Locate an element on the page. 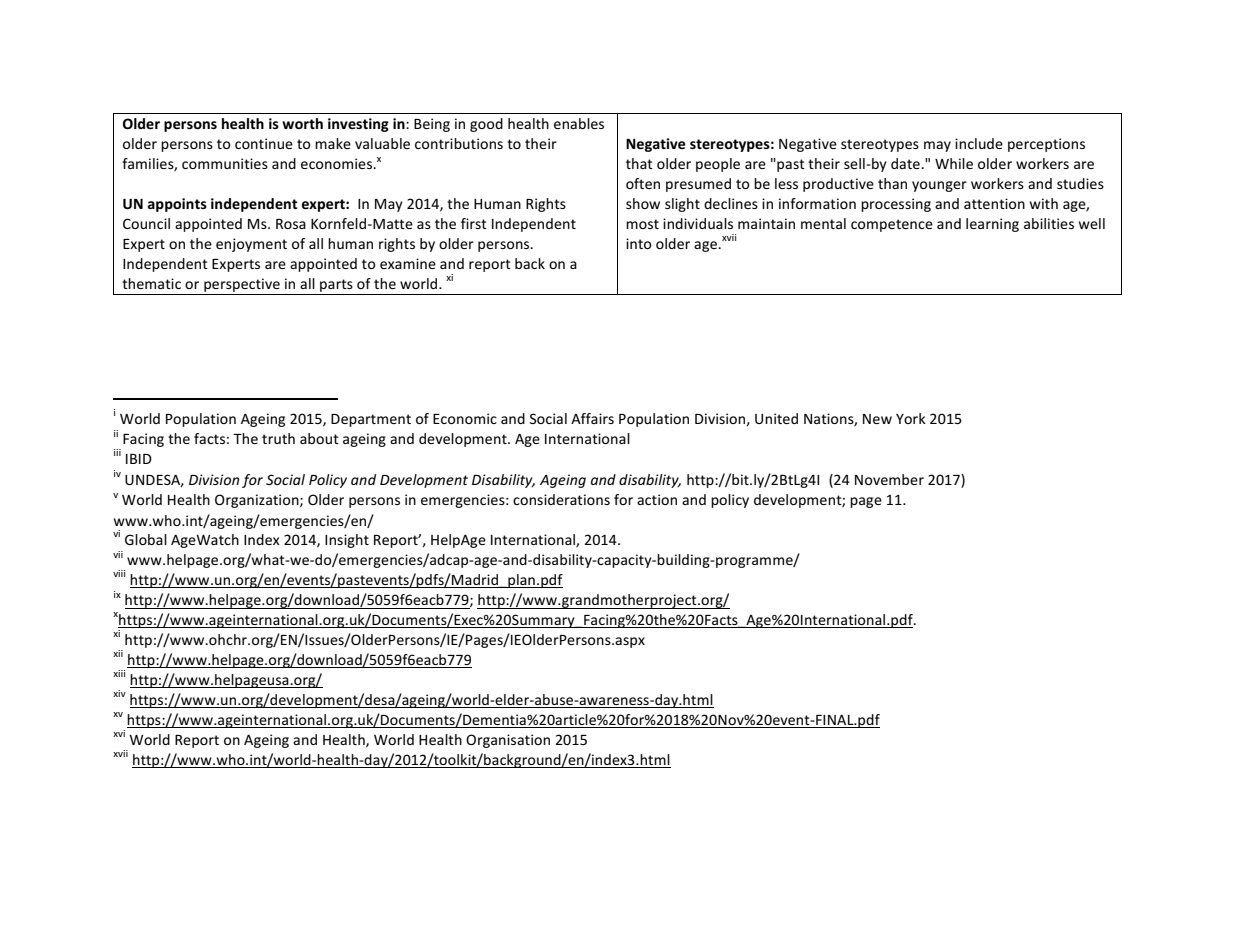 Image resolution: width=1233 pixels, height=952 pixels. November is located at coordinates (889, 479).
